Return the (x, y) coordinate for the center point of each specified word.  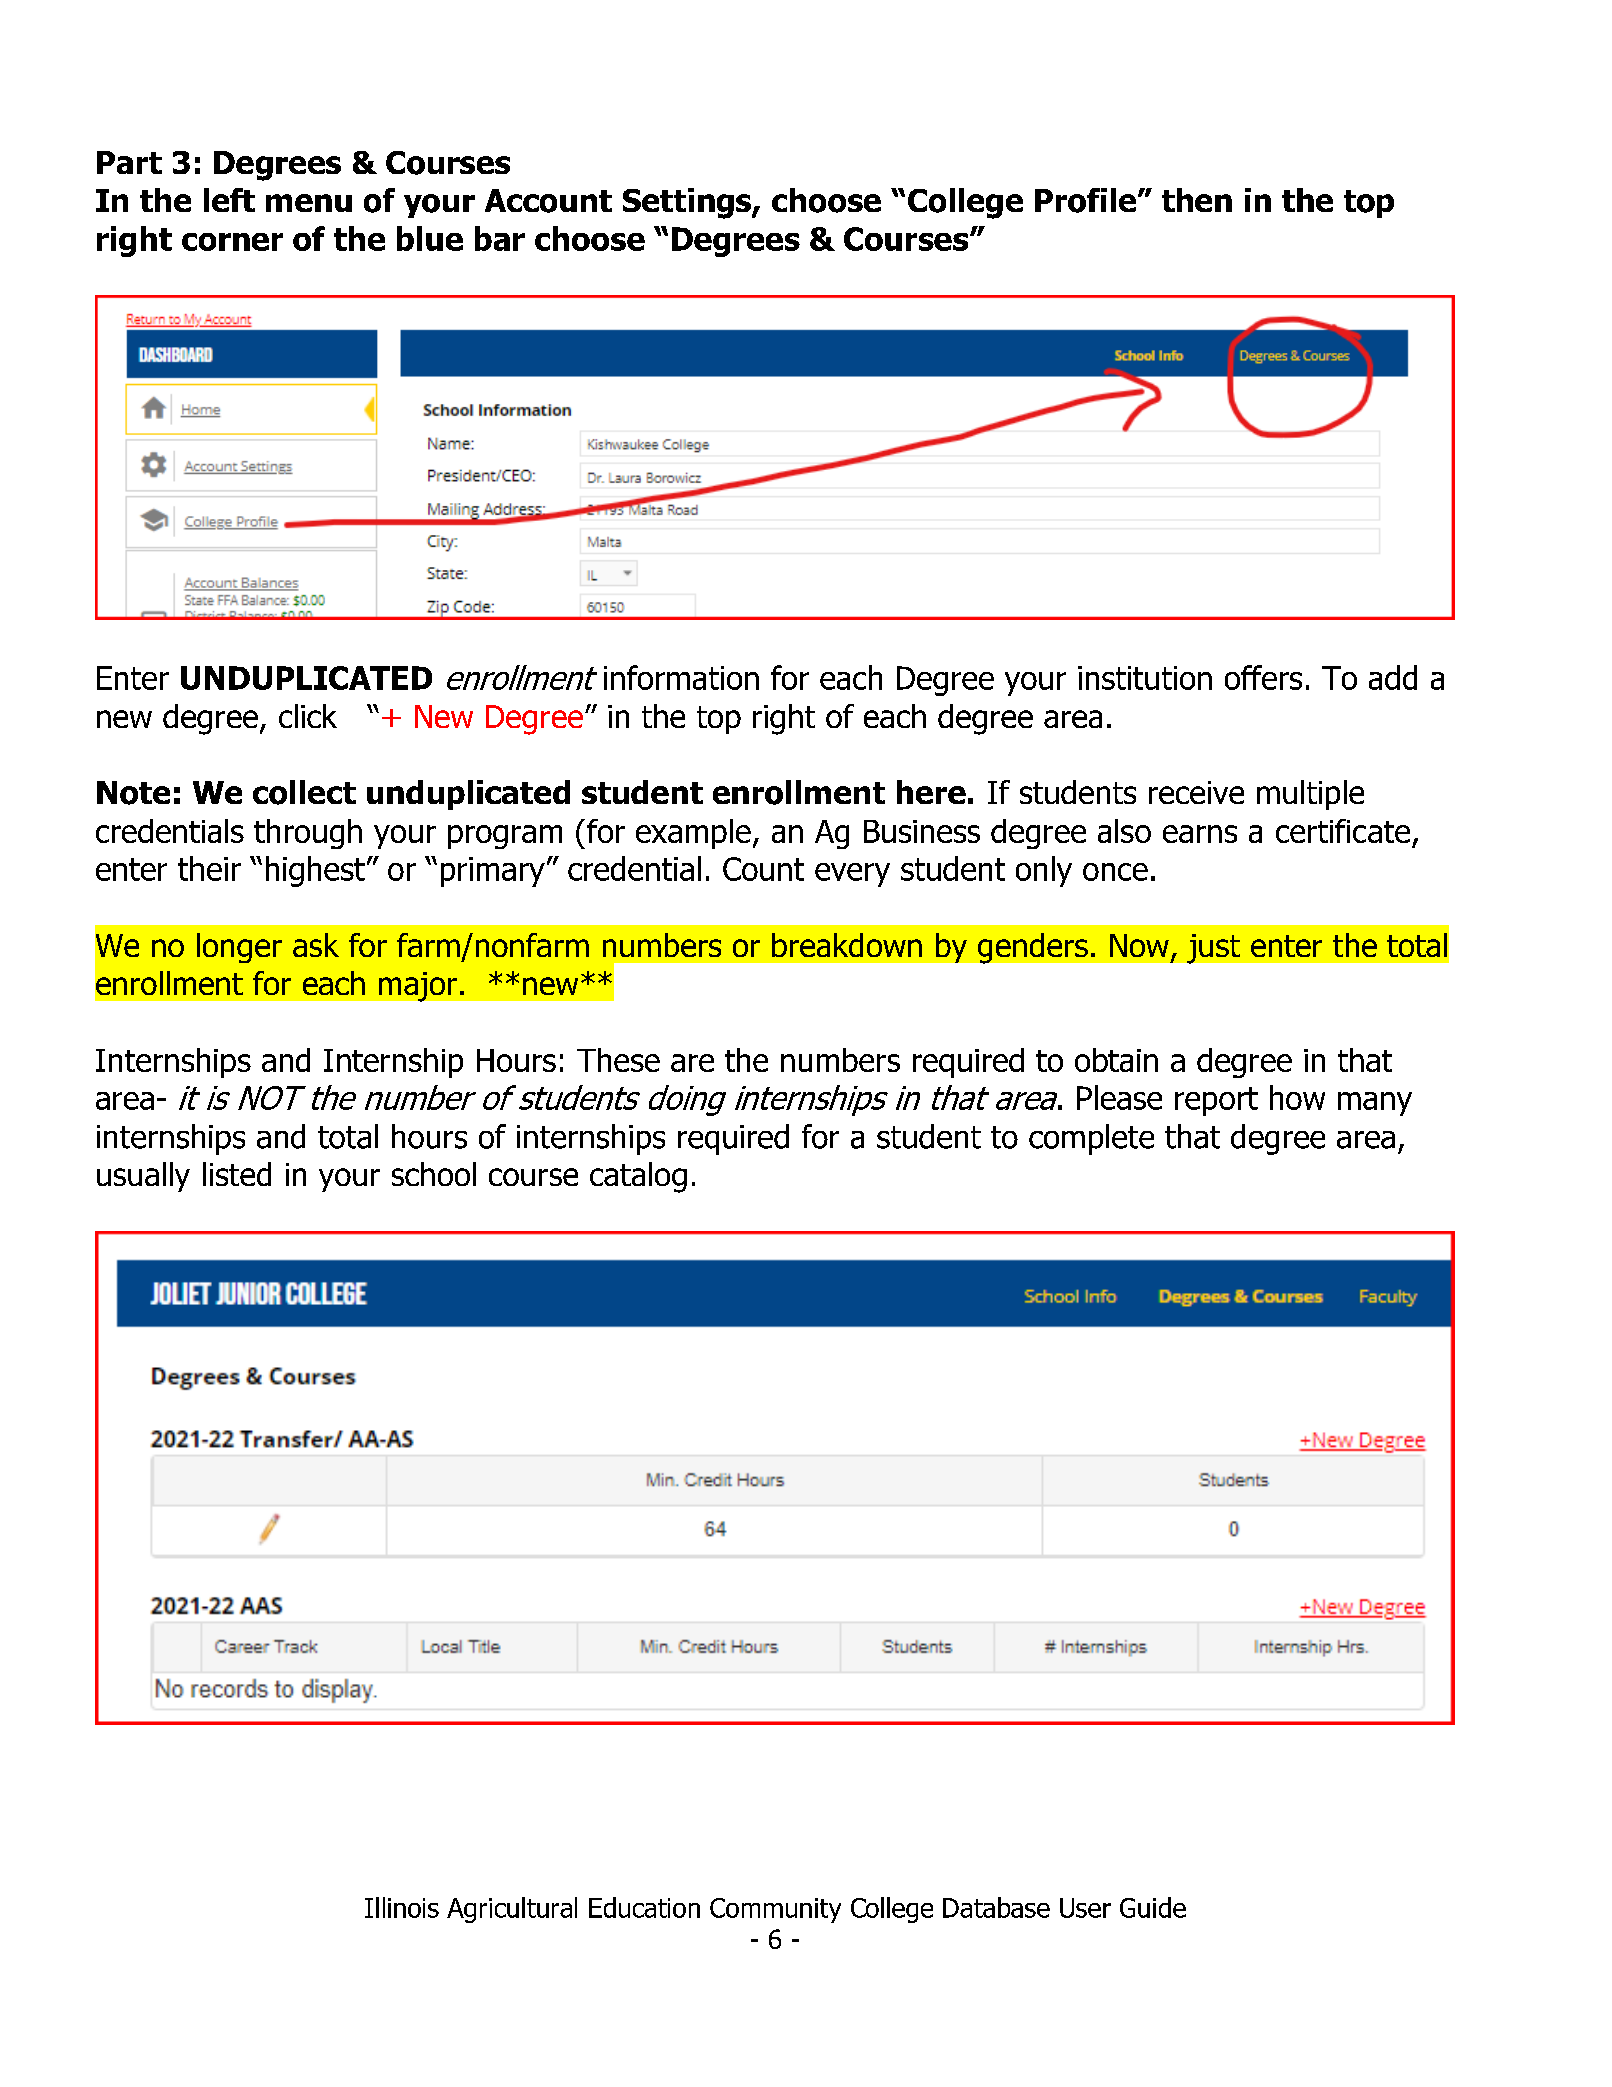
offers (1263, 677)
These (618, 1060)
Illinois (402, 1907)
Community (775, 1910)
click (308, 716)
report (1216, 1101)
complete (1091, 1139)
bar (500, 238)
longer (239, 948)
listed (237, 1174)
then (1197, 200)
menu (309, 203)
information (681, 677)
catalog (638, 1177)
